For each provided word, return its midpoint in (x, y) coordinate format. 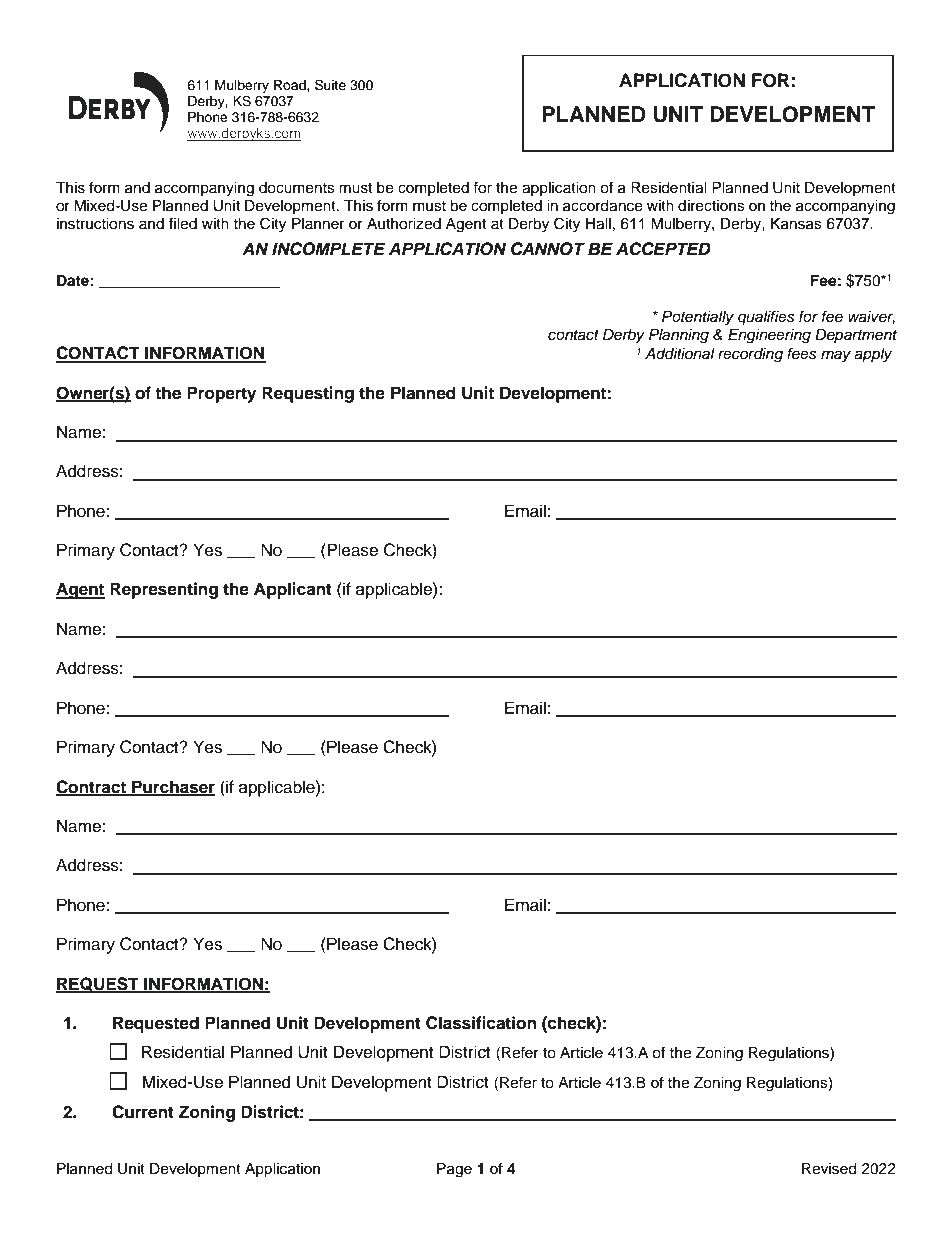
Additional (680, 354)
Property (221, 394)
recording (750, 355)
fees (802, 353)
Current (143, 1112)
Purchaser (172, 787)
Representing (164, 590)
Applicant (293, 590)
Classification (481, 1023)
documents (297, 188)
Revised (829, 1169)
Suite (330, 85)
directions (711, 206)
